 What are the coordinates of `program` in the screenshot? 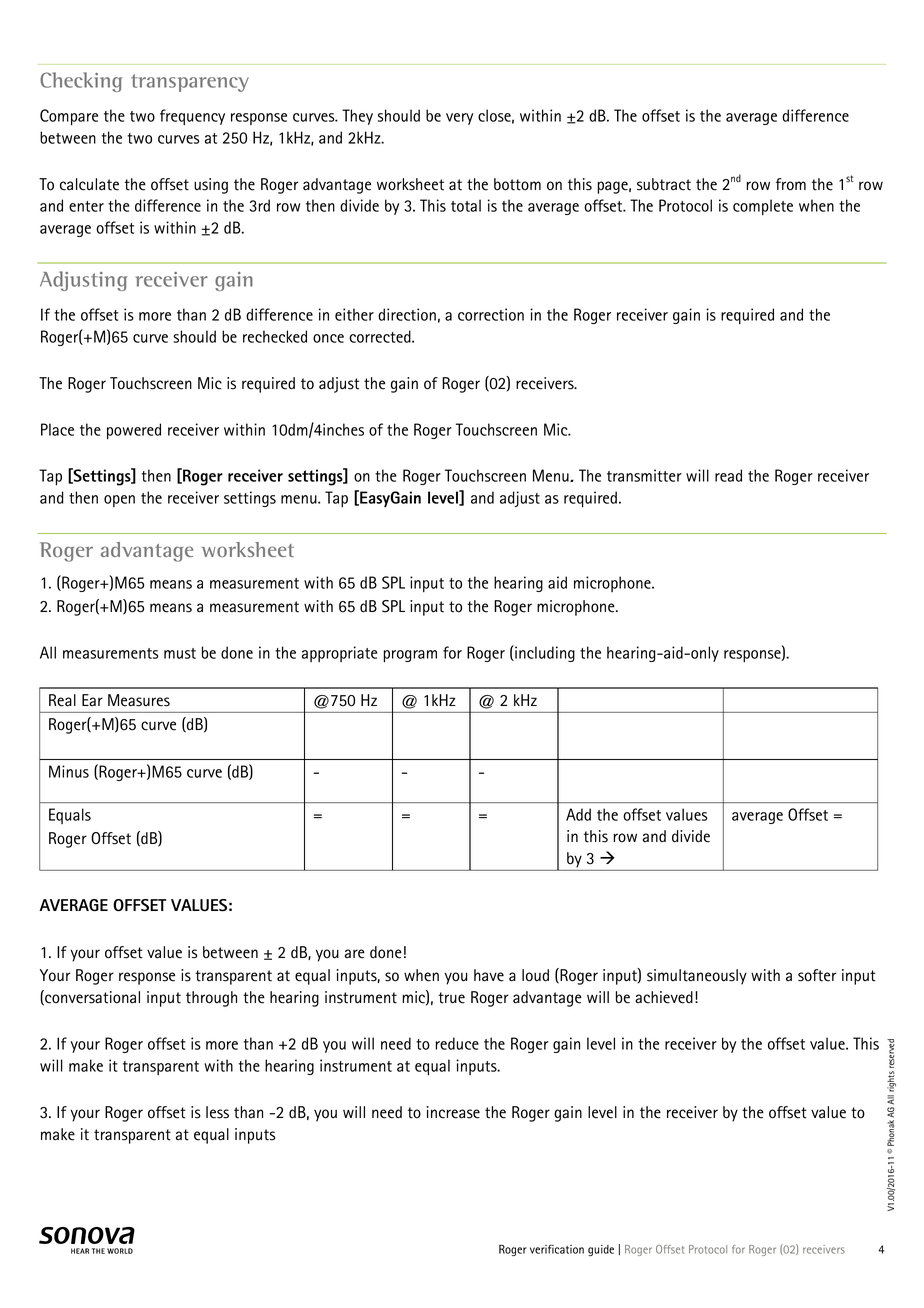 It's located at (410, 656).
